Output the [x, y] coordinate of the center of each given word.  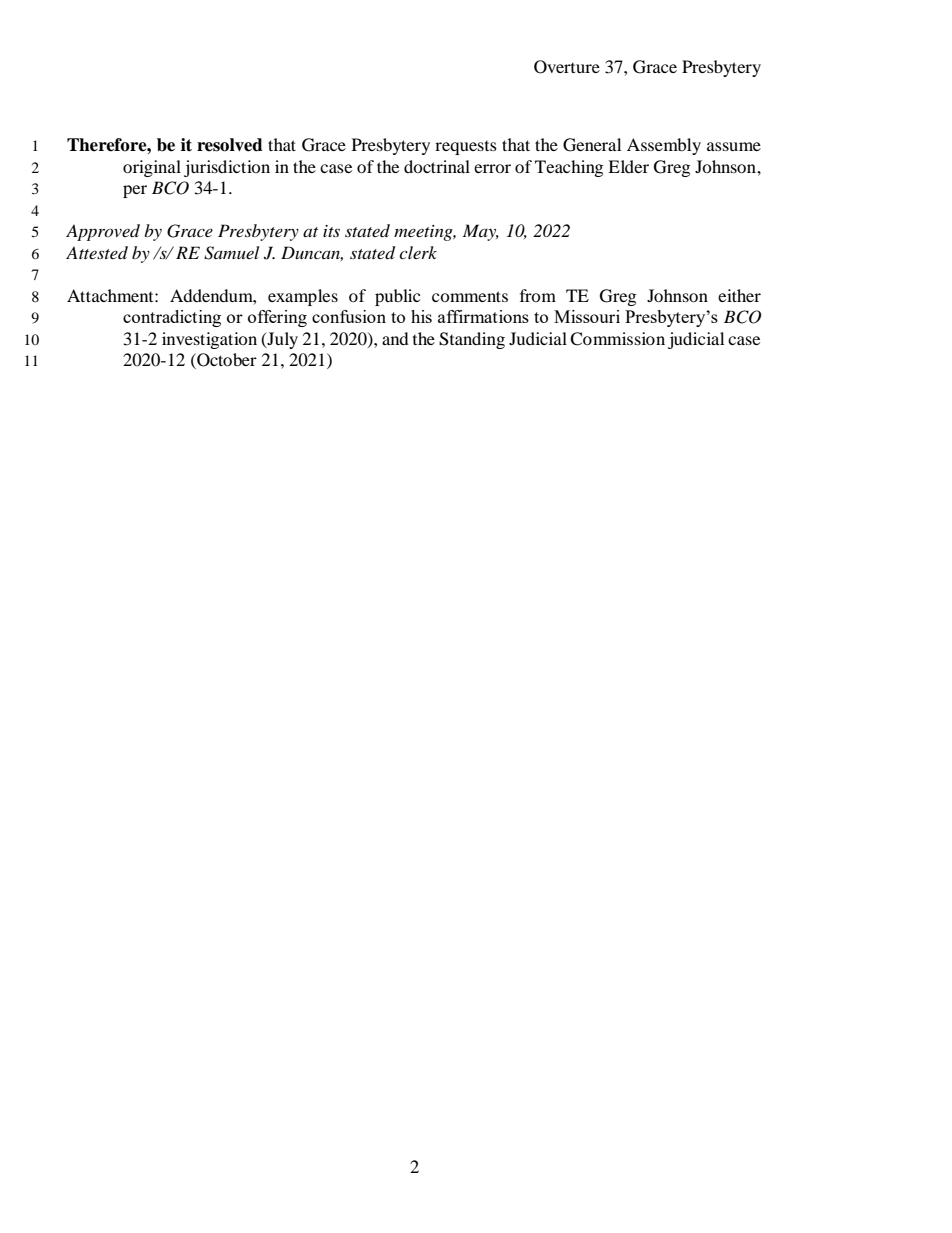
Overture [567, 67]
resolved [230, 145]
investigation [209, 340]
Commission [617, 339]
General [592, 145]
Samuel [231, 253]
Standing [472, 340]
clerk [418, 252]
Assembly [664, 146]
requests [466, 148]
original [152, 168]
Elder [628, 166]
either [739, 295]
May [481, 232]
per [135, 191]
